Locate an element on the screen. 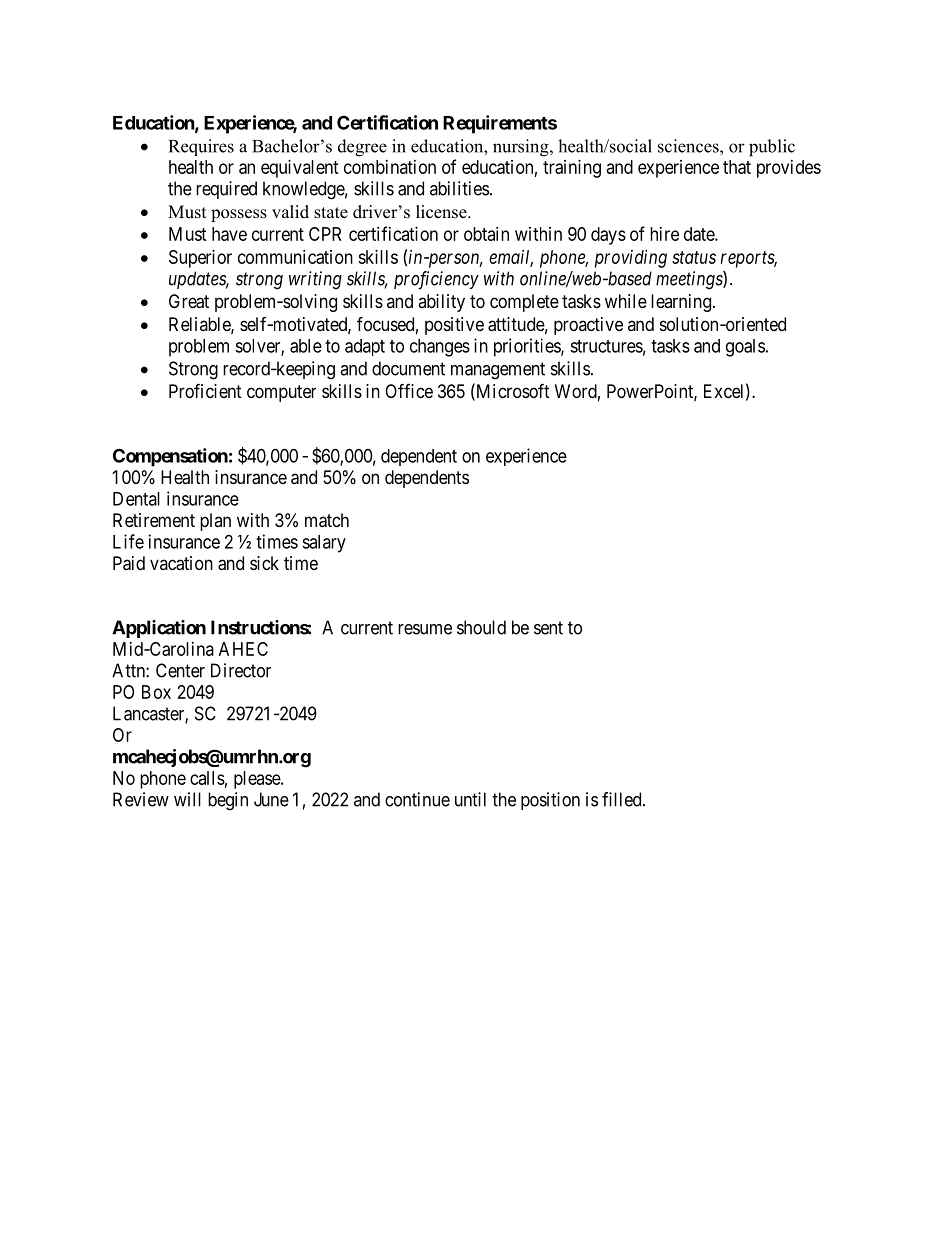 This screenshot has height=1233, width=952. goals is located at coordinates (745, 348).
